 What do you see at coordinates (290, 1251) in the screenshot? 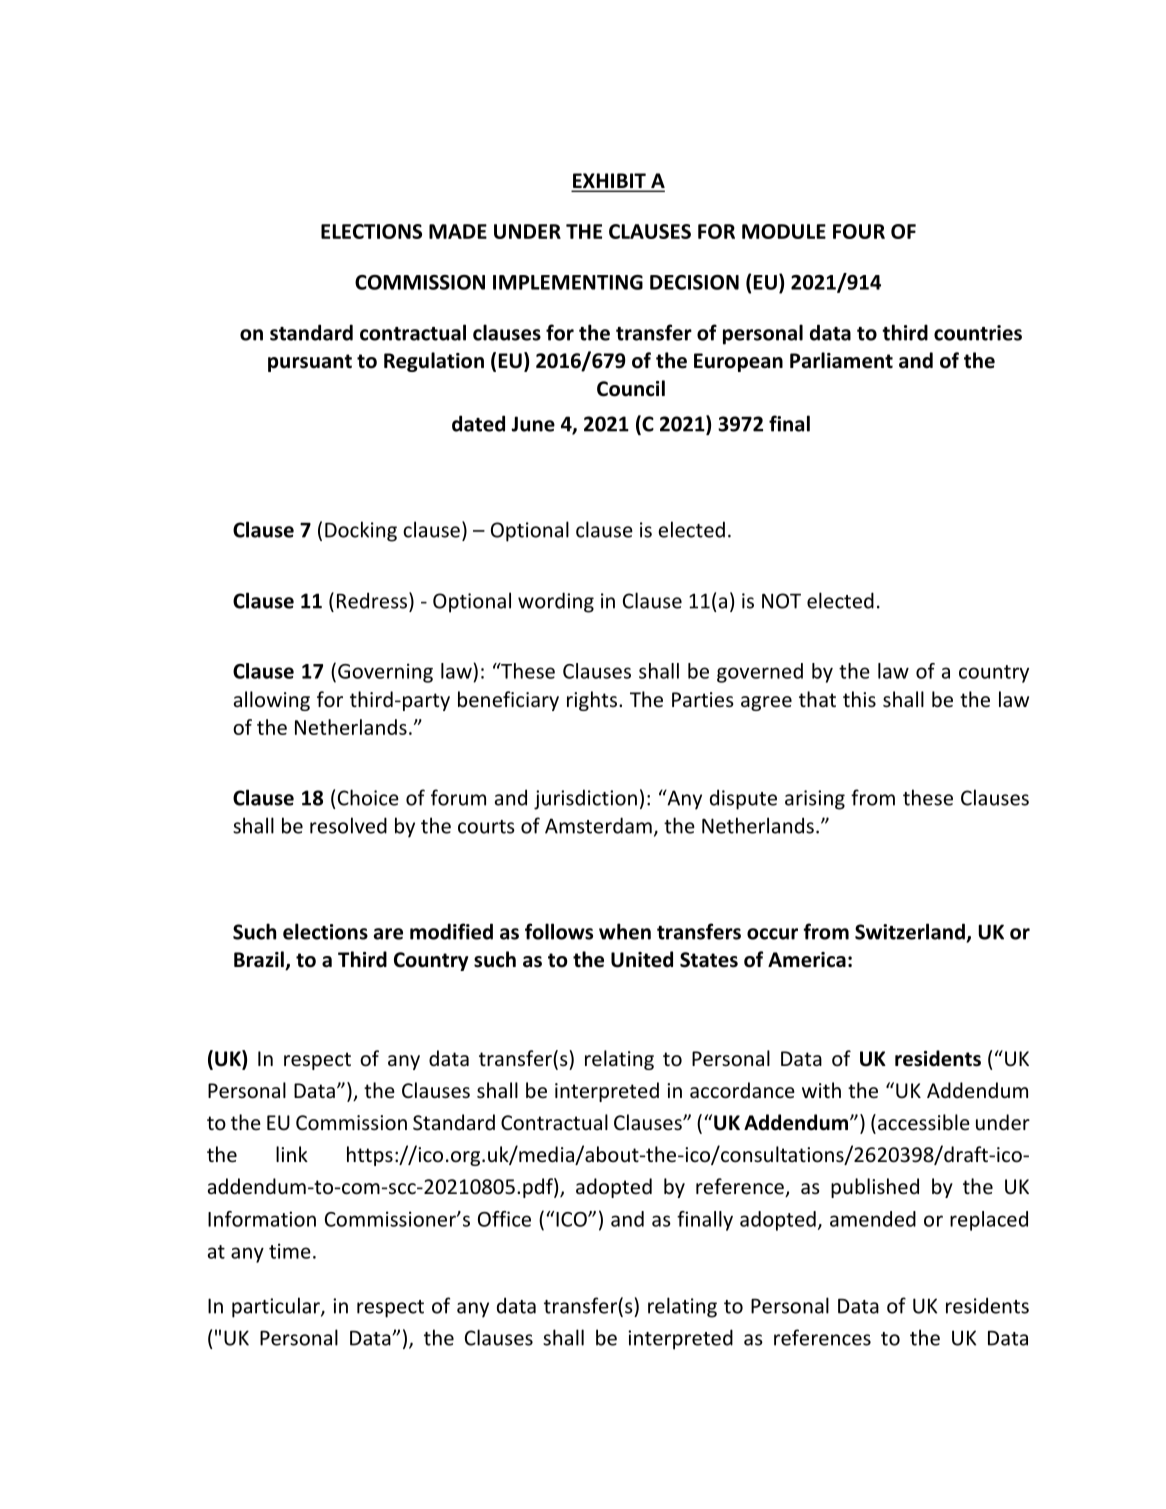
I see `time` at bounding box center [290, 1251].
